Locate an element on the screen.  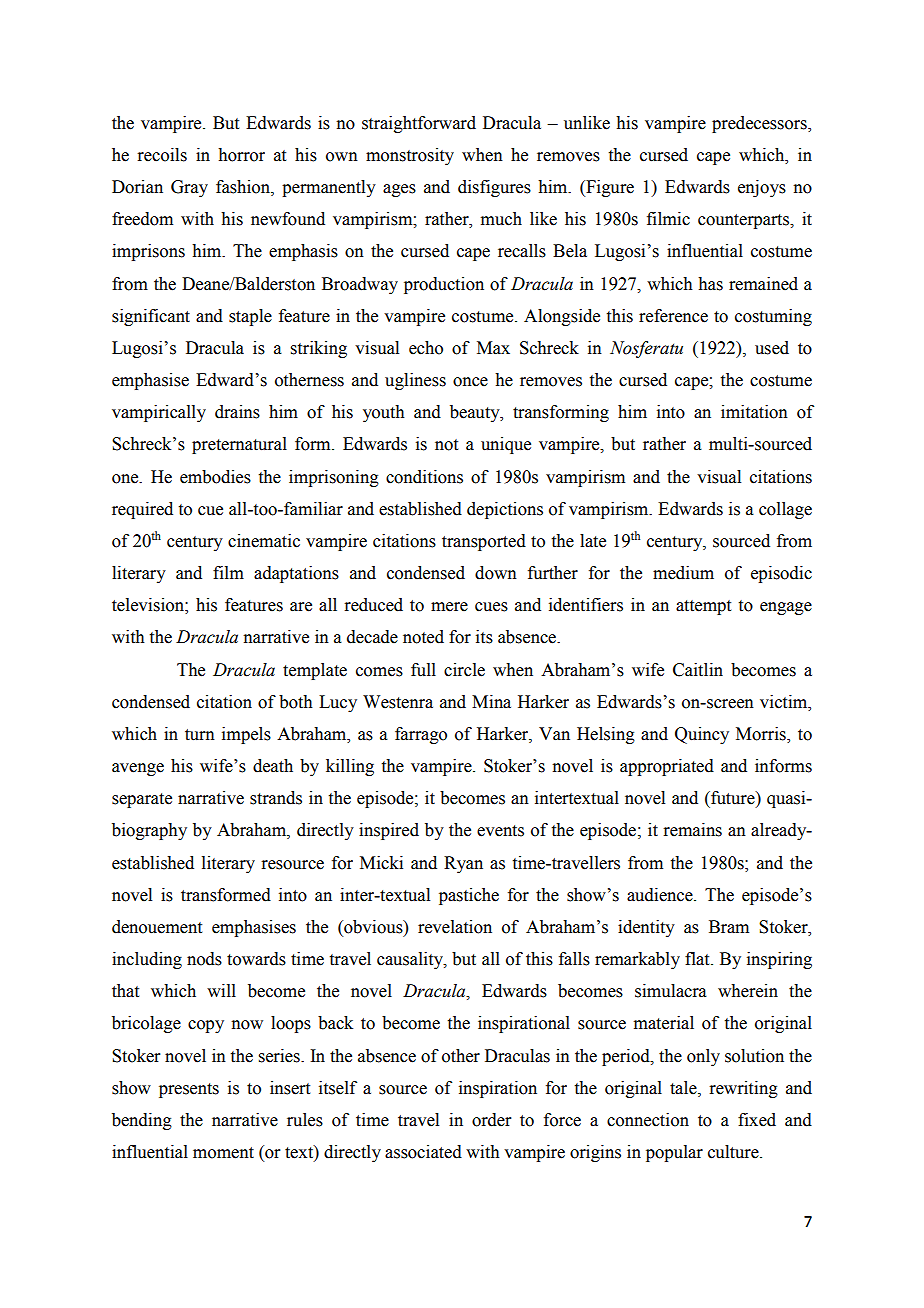
horror is located at coordinates (241, 155).
